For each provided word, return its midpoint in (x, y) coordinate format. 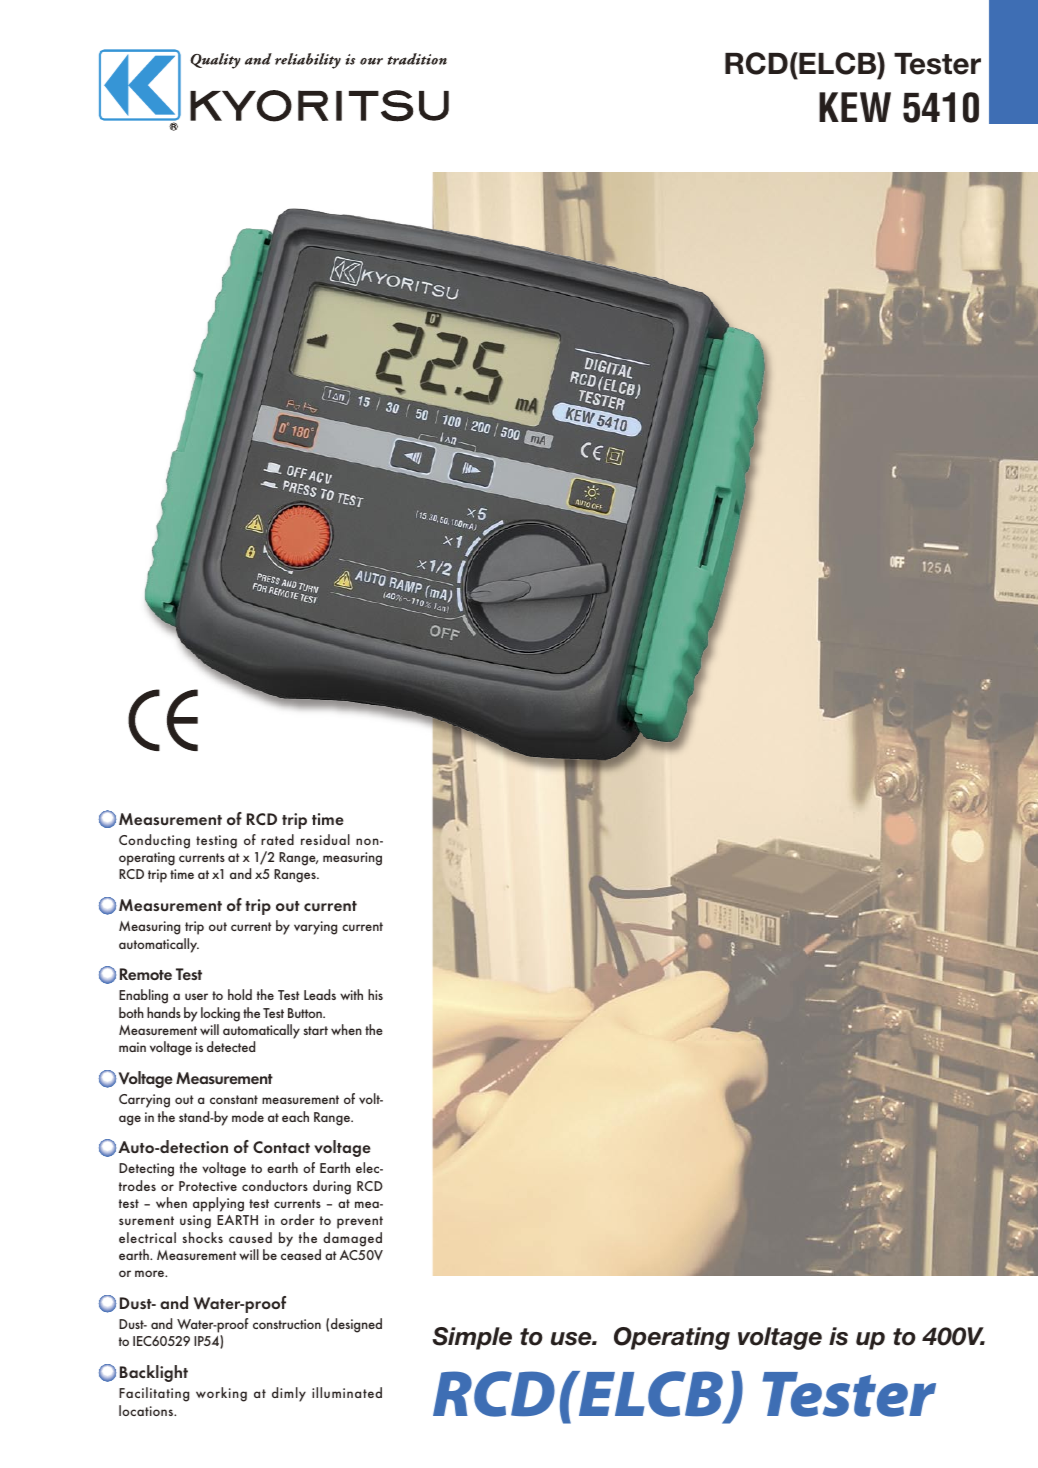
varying (315, 928)
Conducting (154, 841)
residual (325, 839)
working (221, 1394)
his (375, 994)
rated (277, 839)
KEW (855, 107)
